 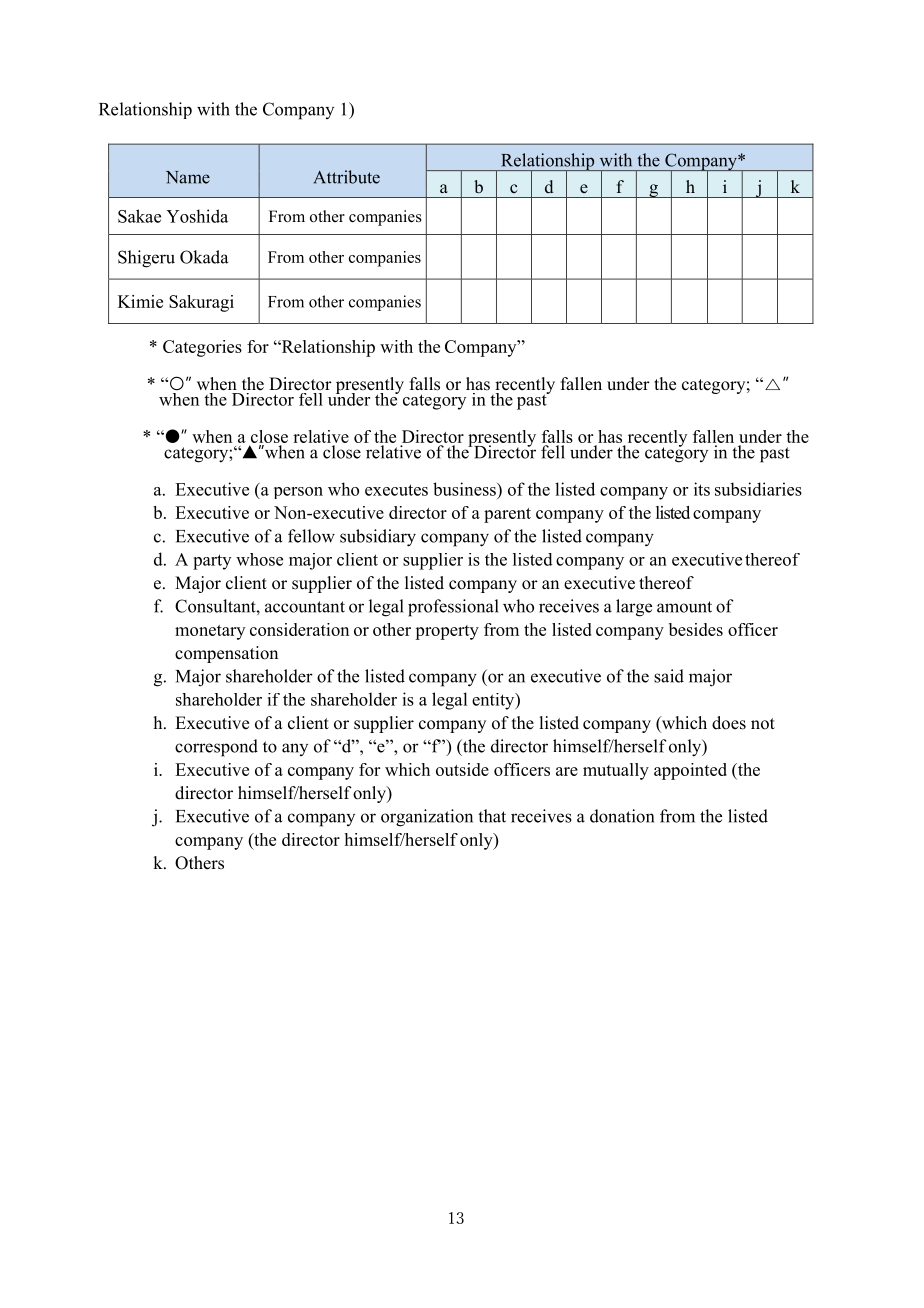 I want to click on appointed, so click(x=690, y=771).
